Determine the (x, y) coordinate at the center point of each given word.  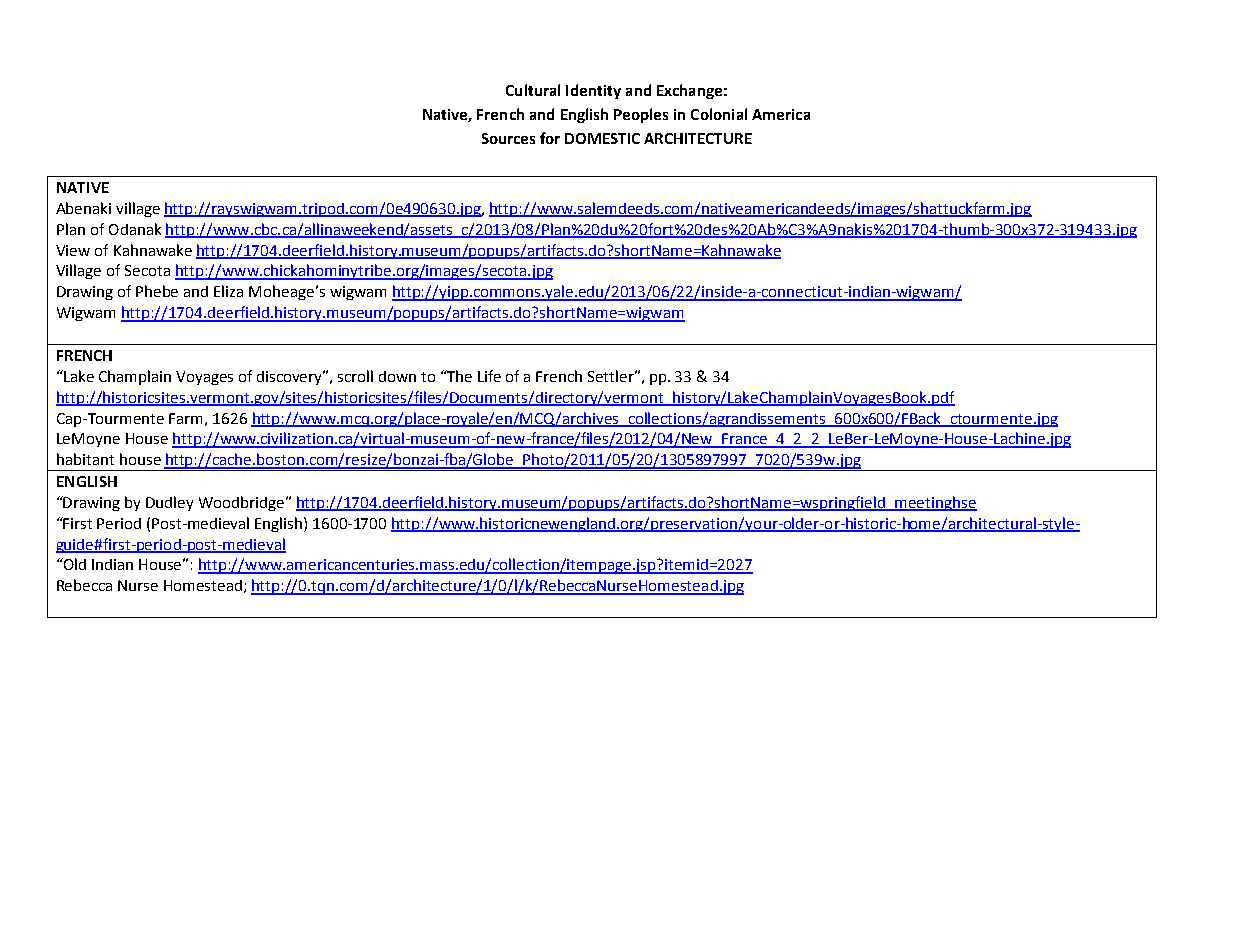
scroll (355, 376)
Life (489, 376)
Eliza (228, 291)
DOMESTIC (602, 138)
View (73, 250)
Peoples (641, 115)
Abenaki (83, 208)
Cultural (533, 90)
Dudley (169, 503)
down (397, 376)
